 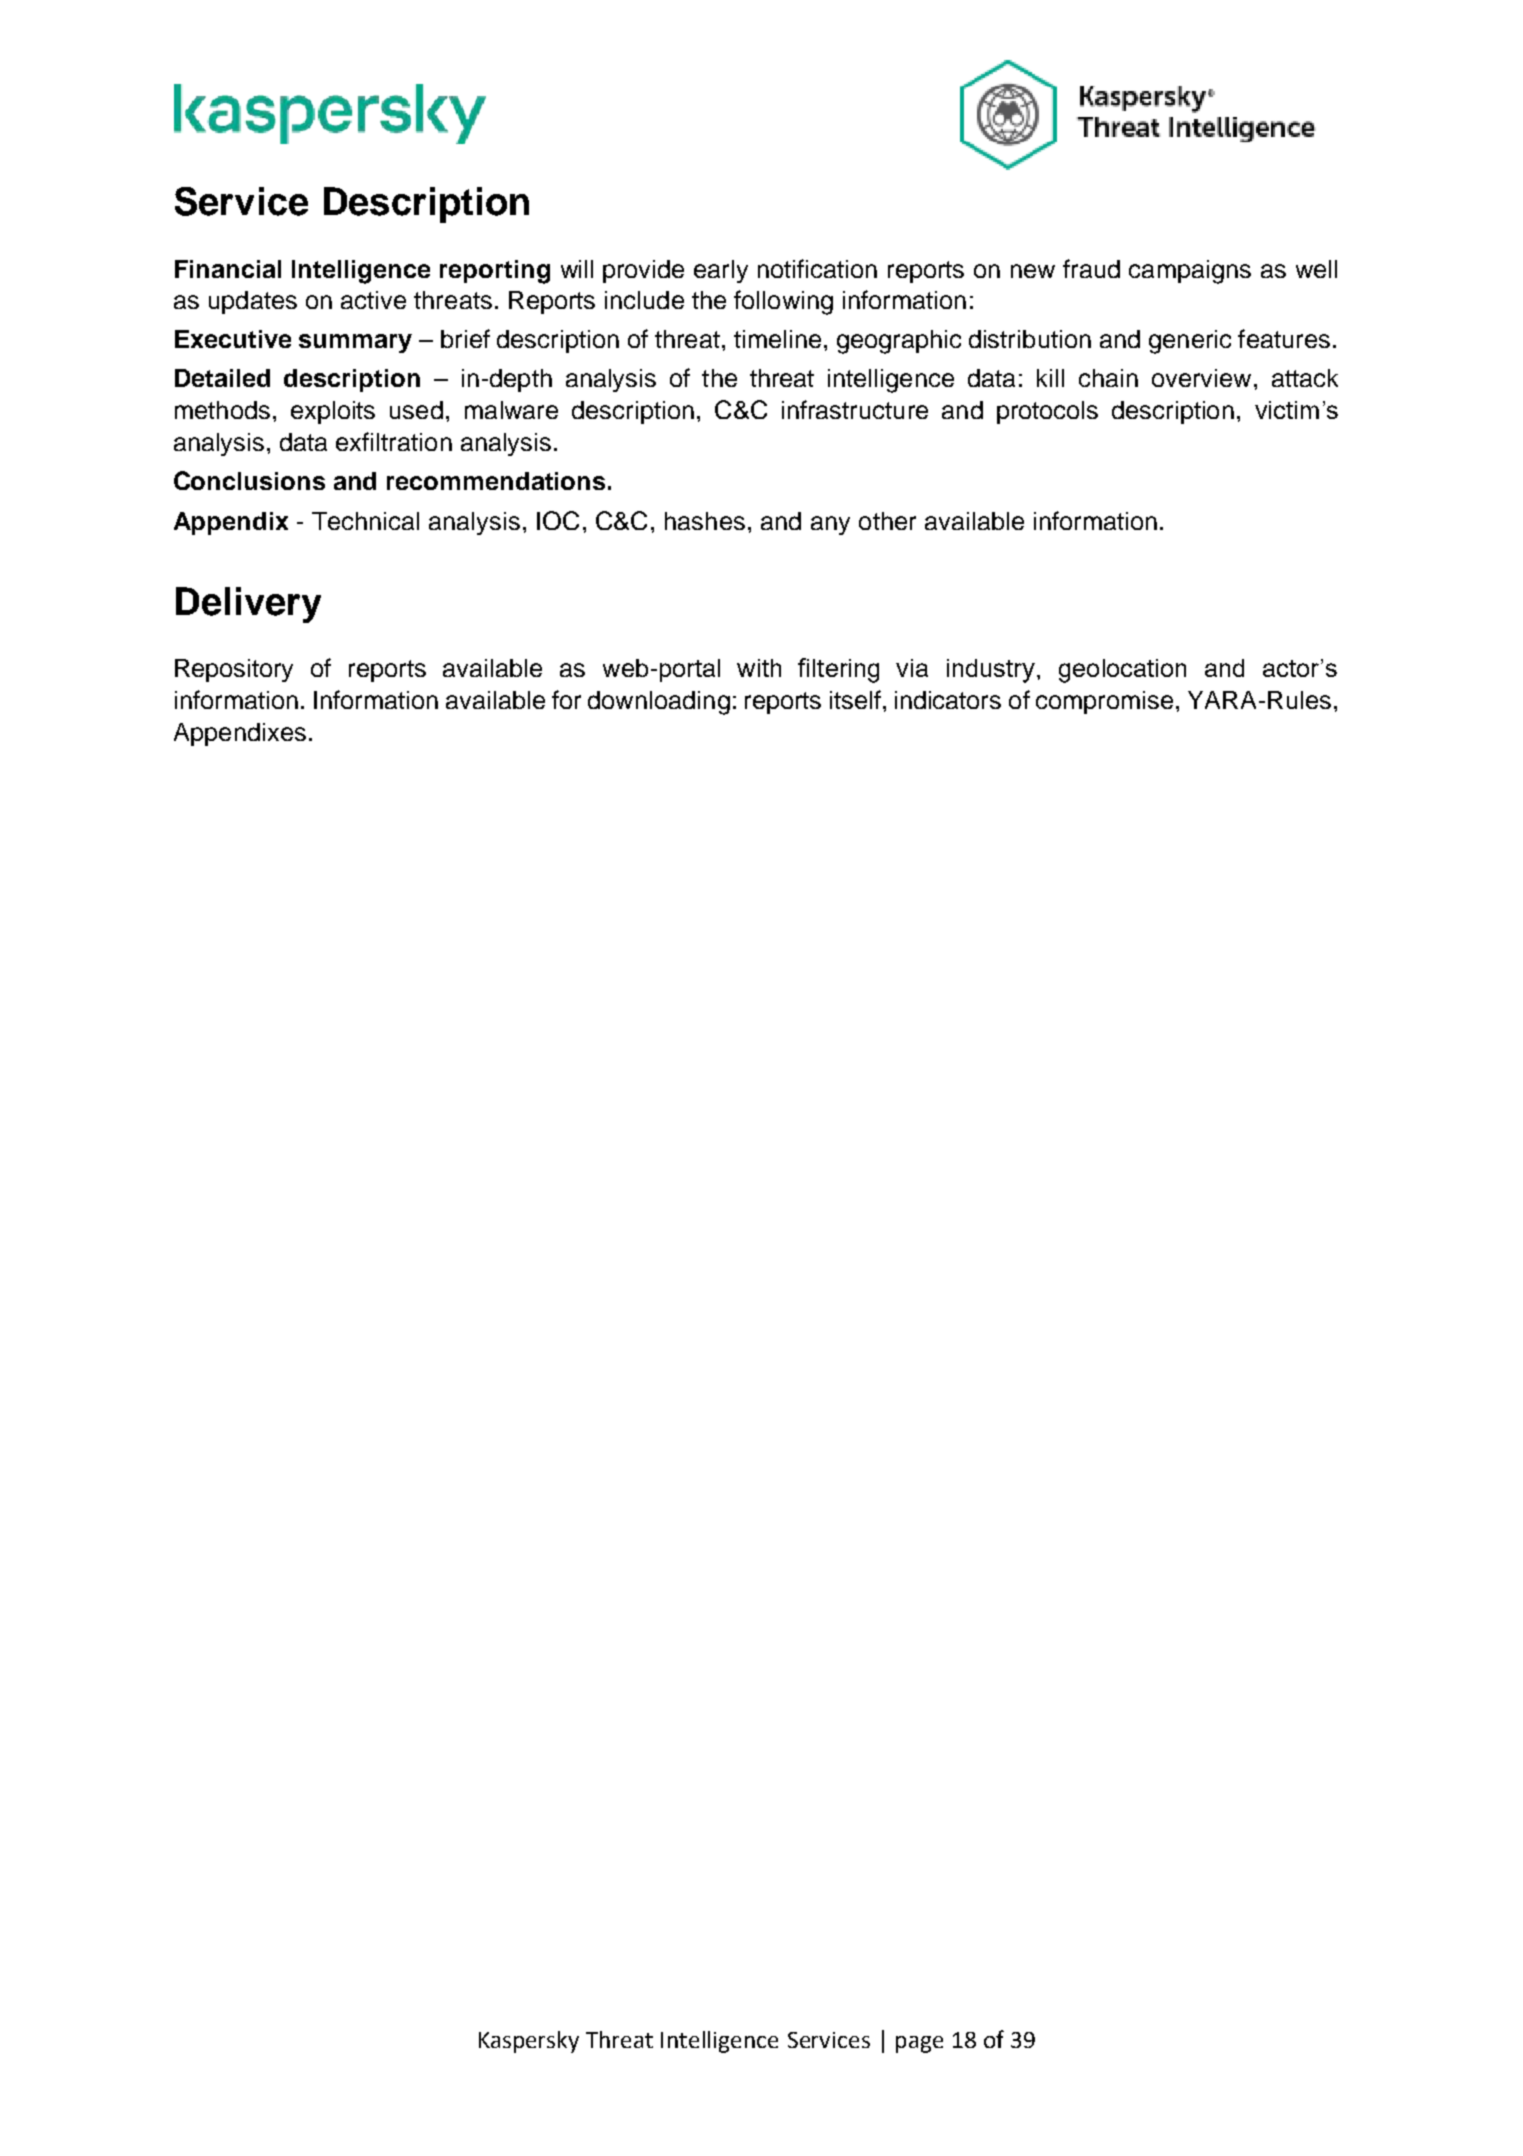 I want to click on timeline, so click(x=777, y=339).
